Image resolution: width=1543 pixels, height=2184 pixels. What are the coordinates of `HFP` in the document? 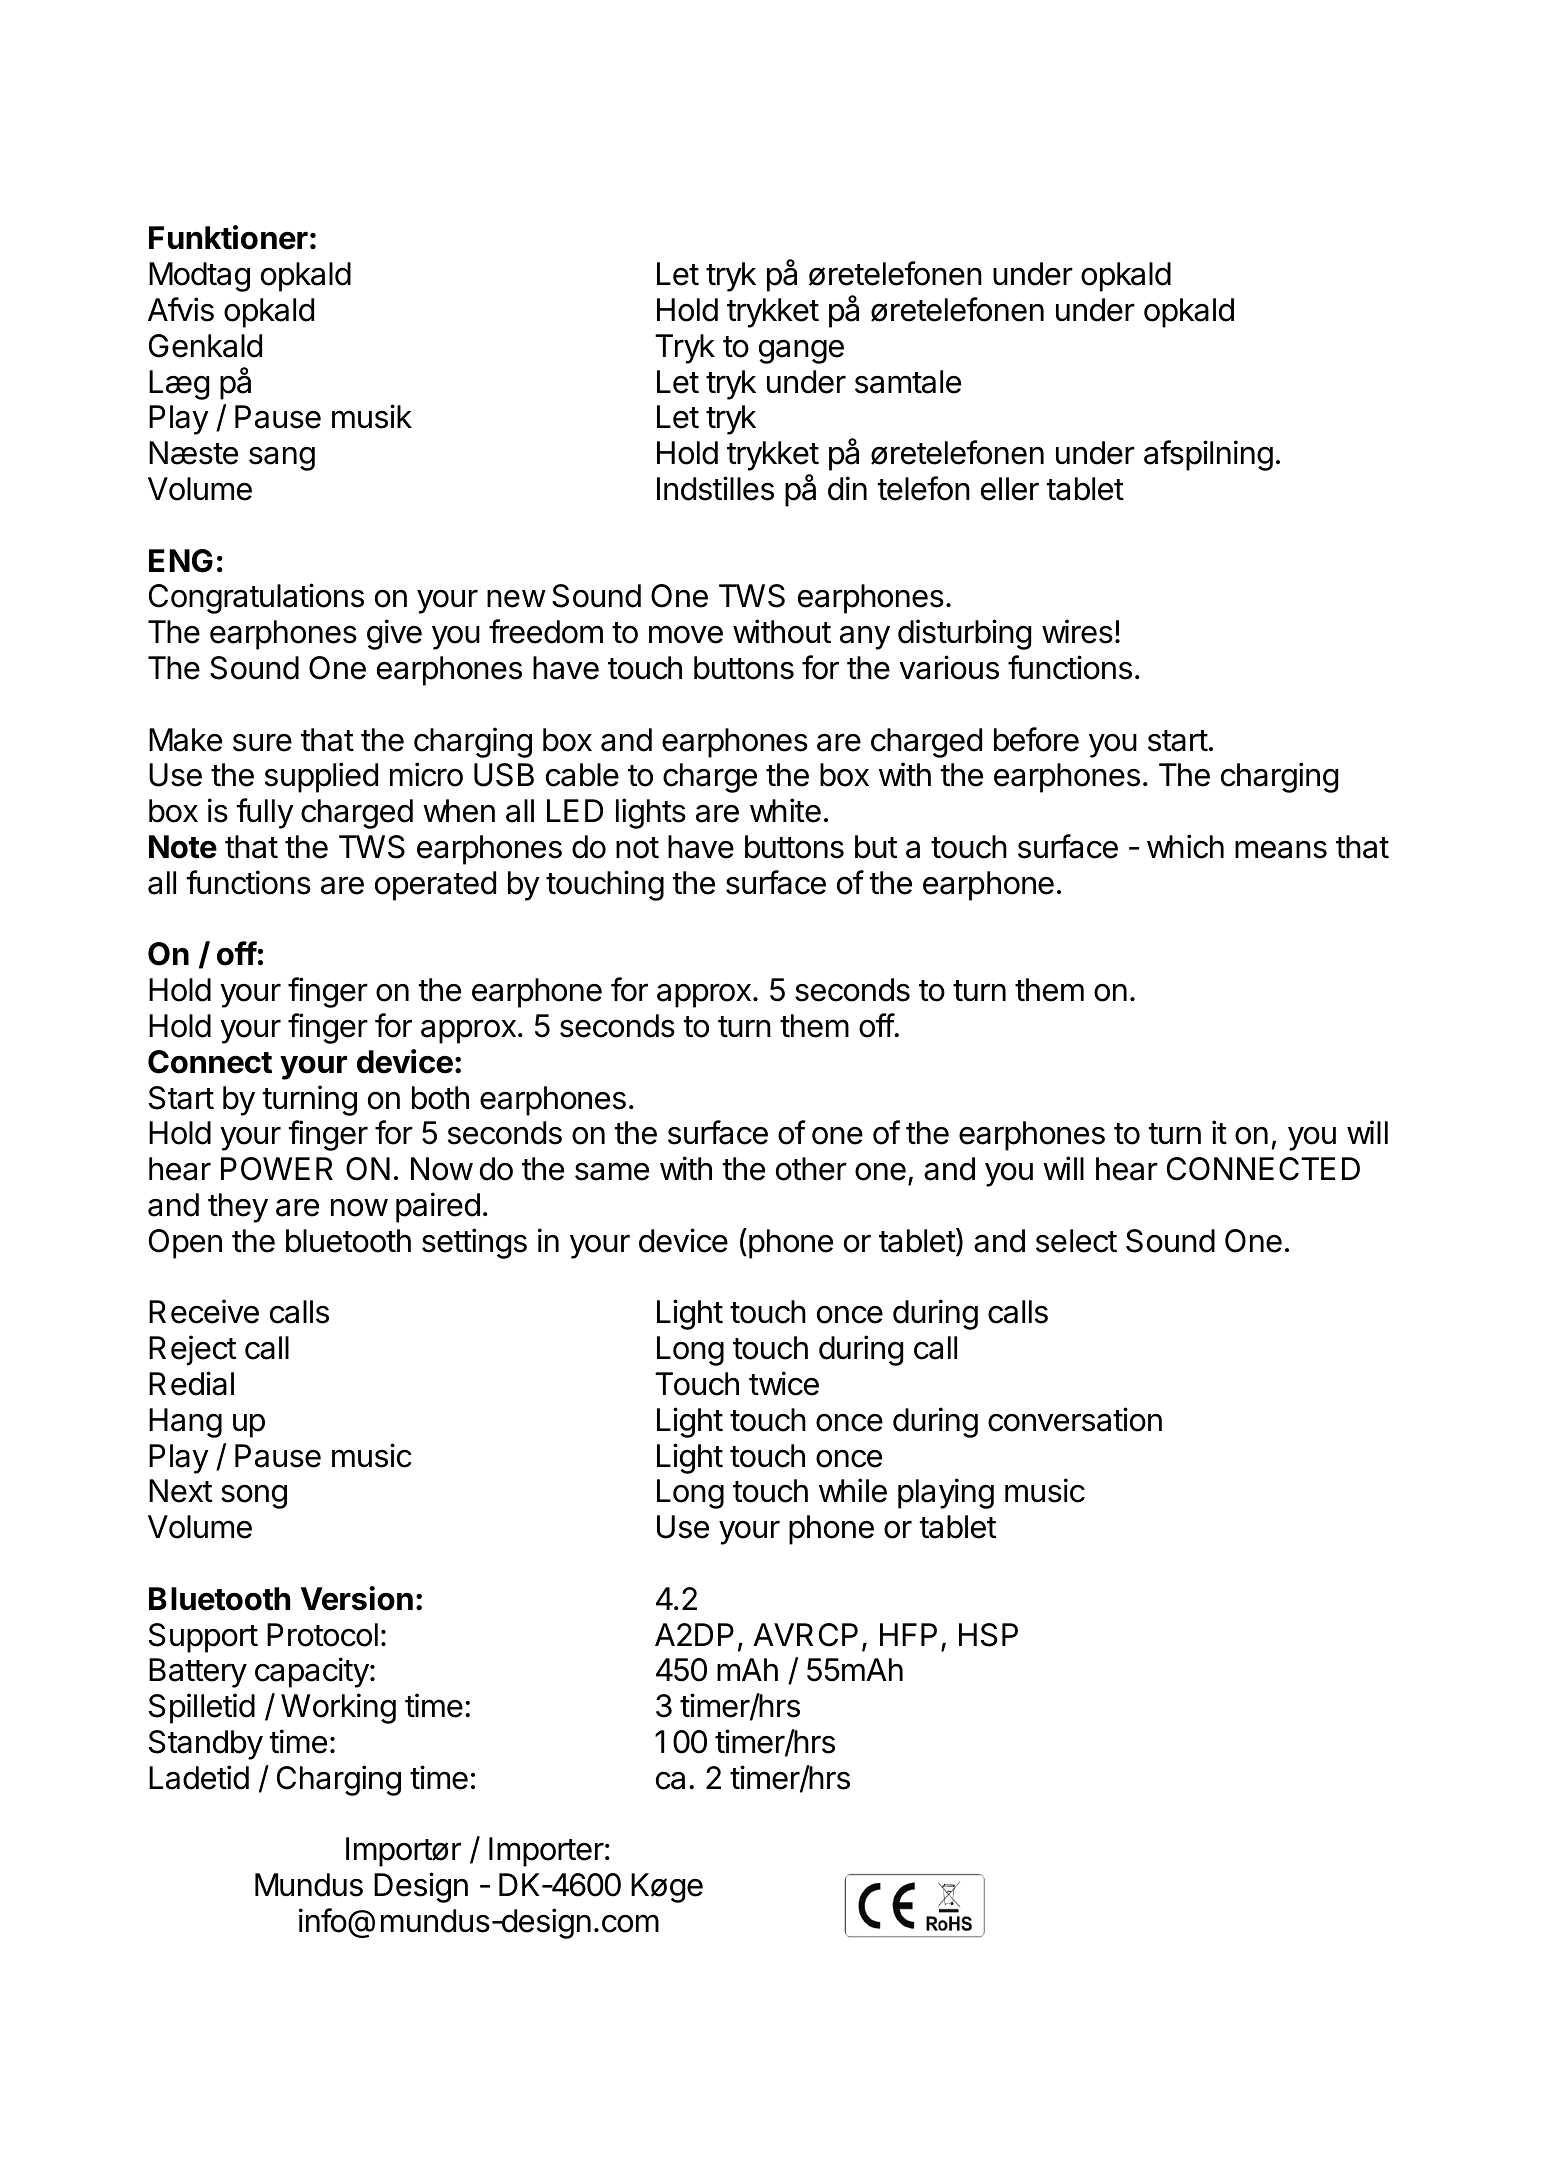 It's located at (908, 1634).
